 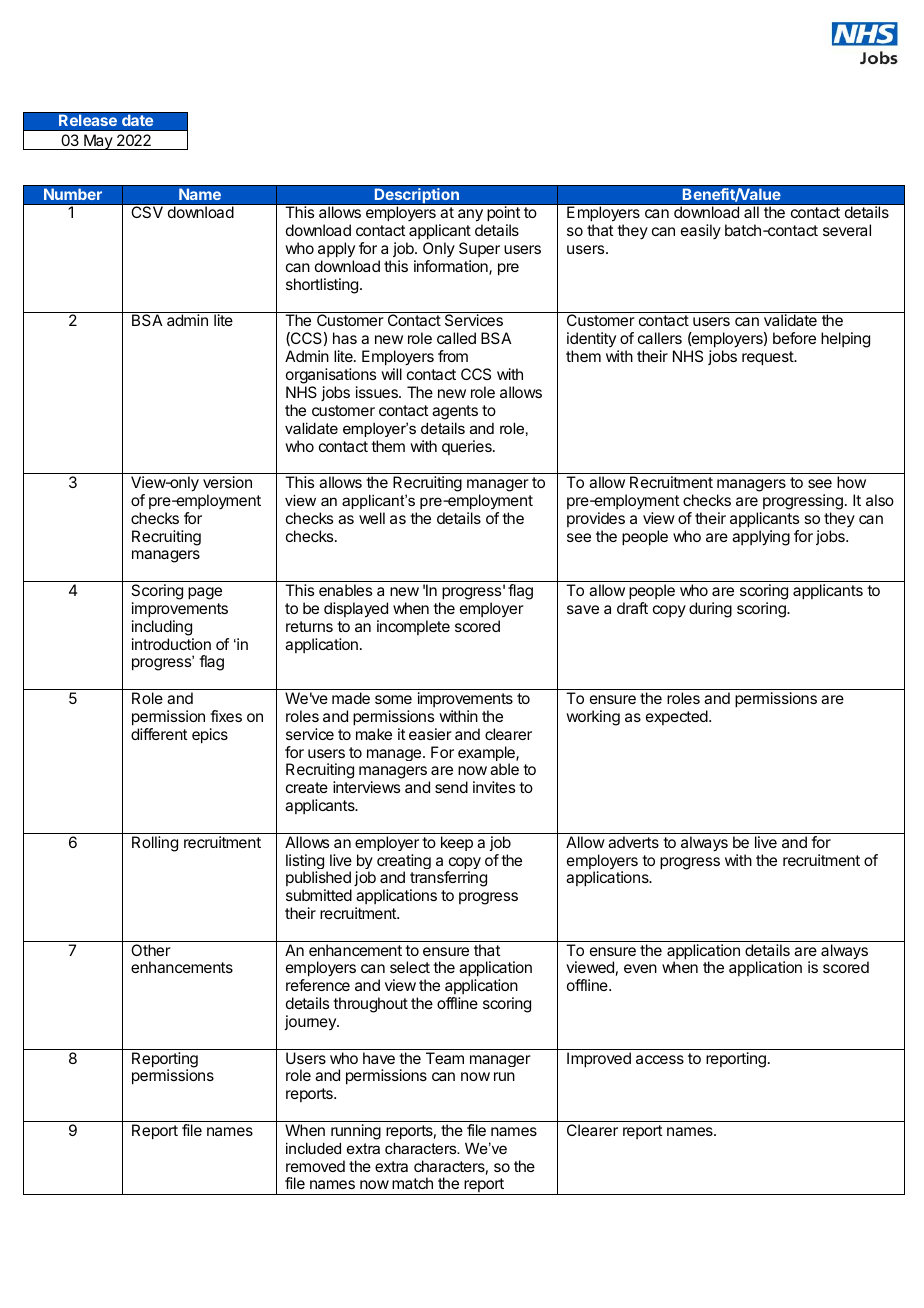 I want to click on during, so click(x=710, y=610).
